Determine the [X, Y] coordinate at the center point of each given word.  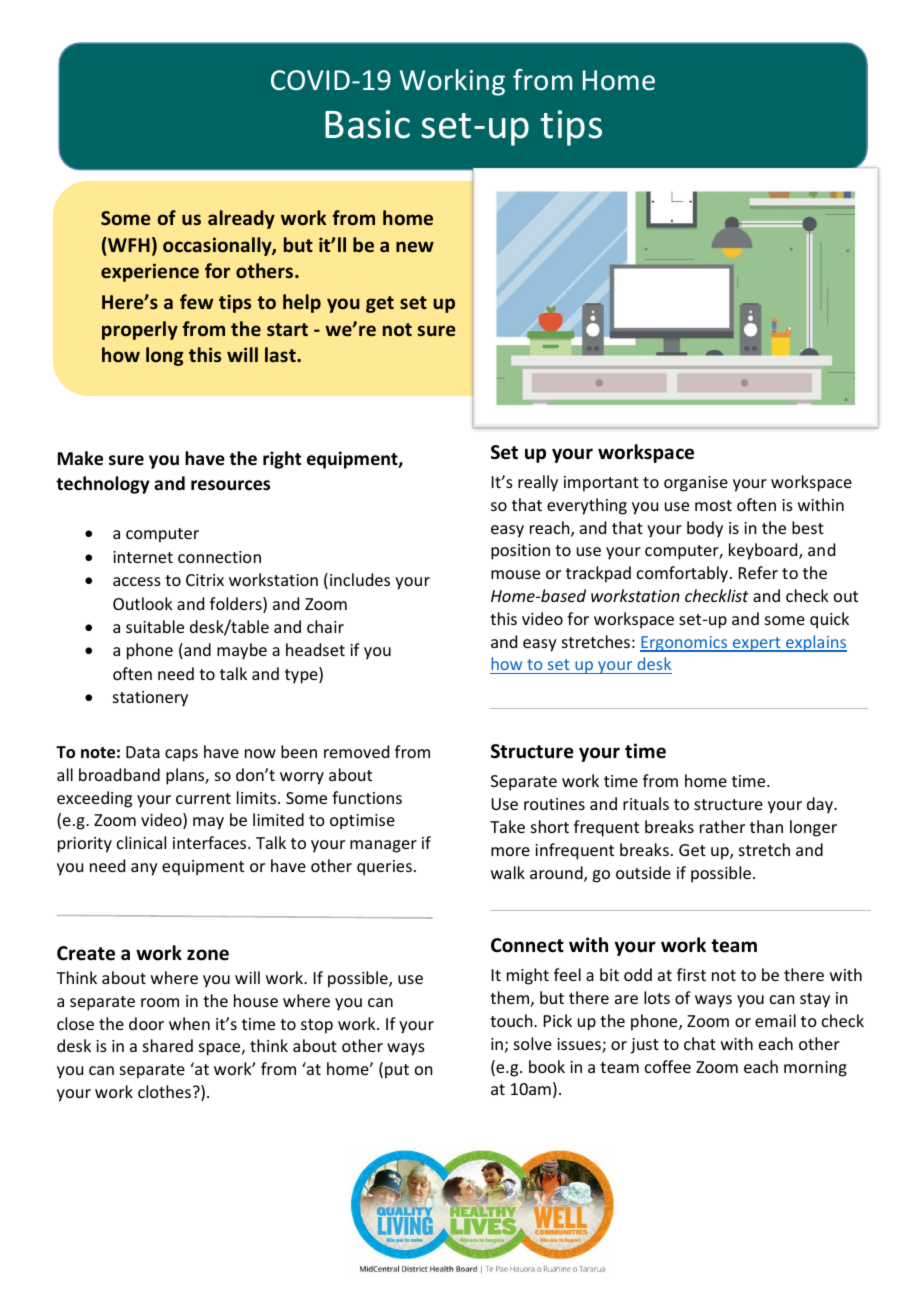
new [415, 247]
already [241, 219]
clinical [141, 842]
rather [722, 826]
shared [168, 1045]
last [281, 355]
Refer [758, 572]
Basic [367, 124]
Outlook [143, 603]
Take [507, 826]
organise [696, 484]
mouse [515, 574]
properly [140, 330]
